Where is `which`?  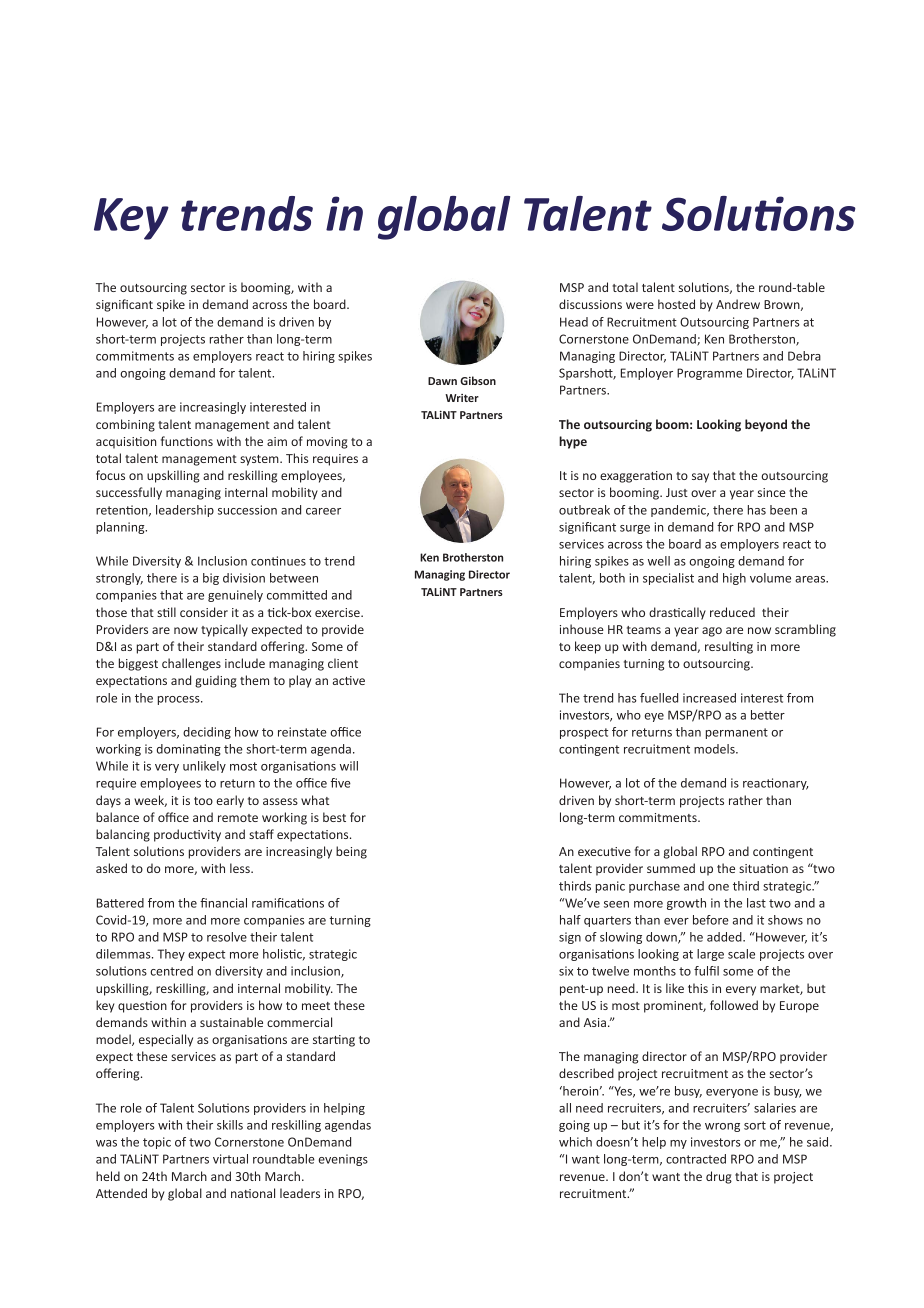 which is located at coordinates (575, 1142).
